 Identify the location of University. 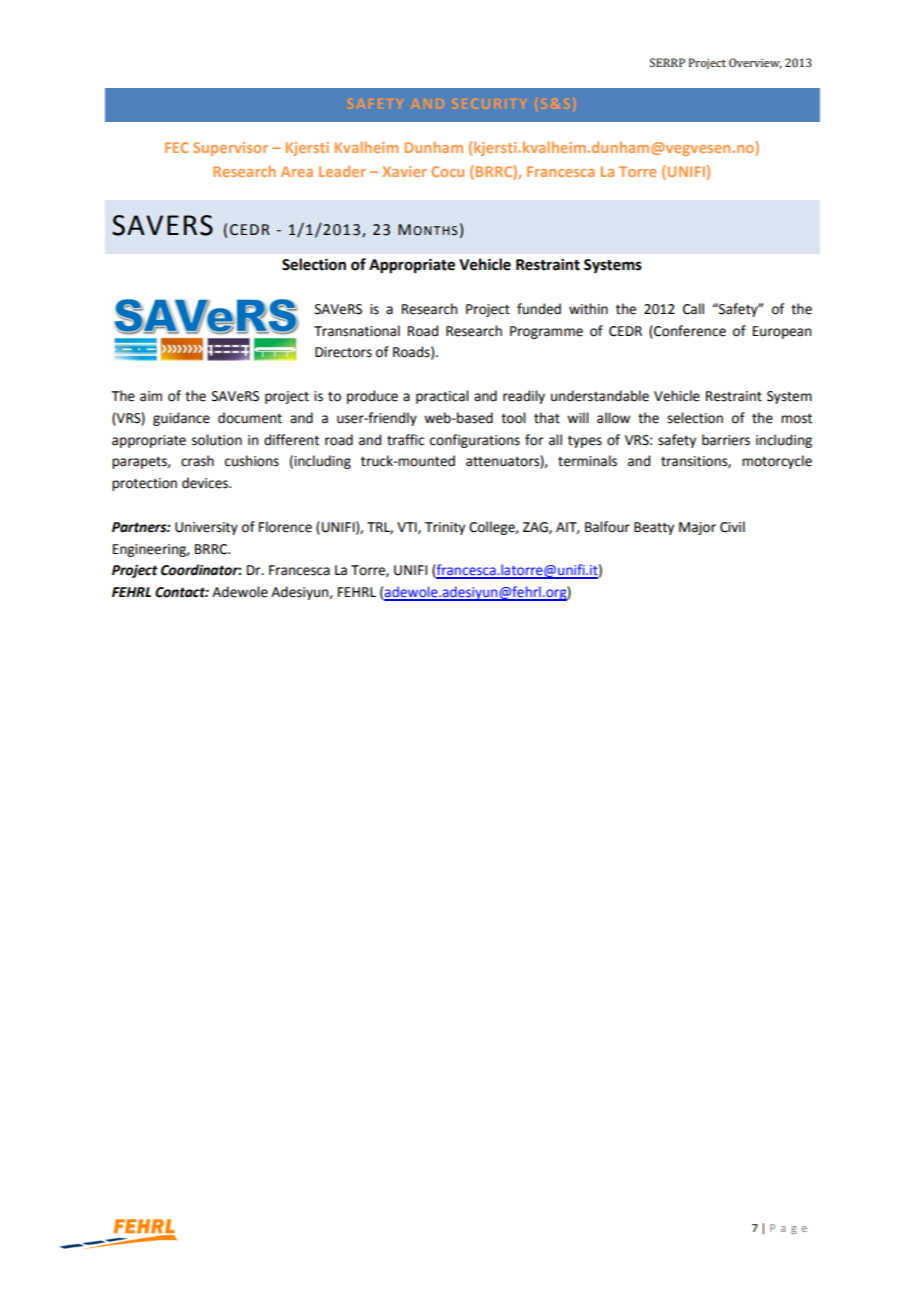
(206, 528).
